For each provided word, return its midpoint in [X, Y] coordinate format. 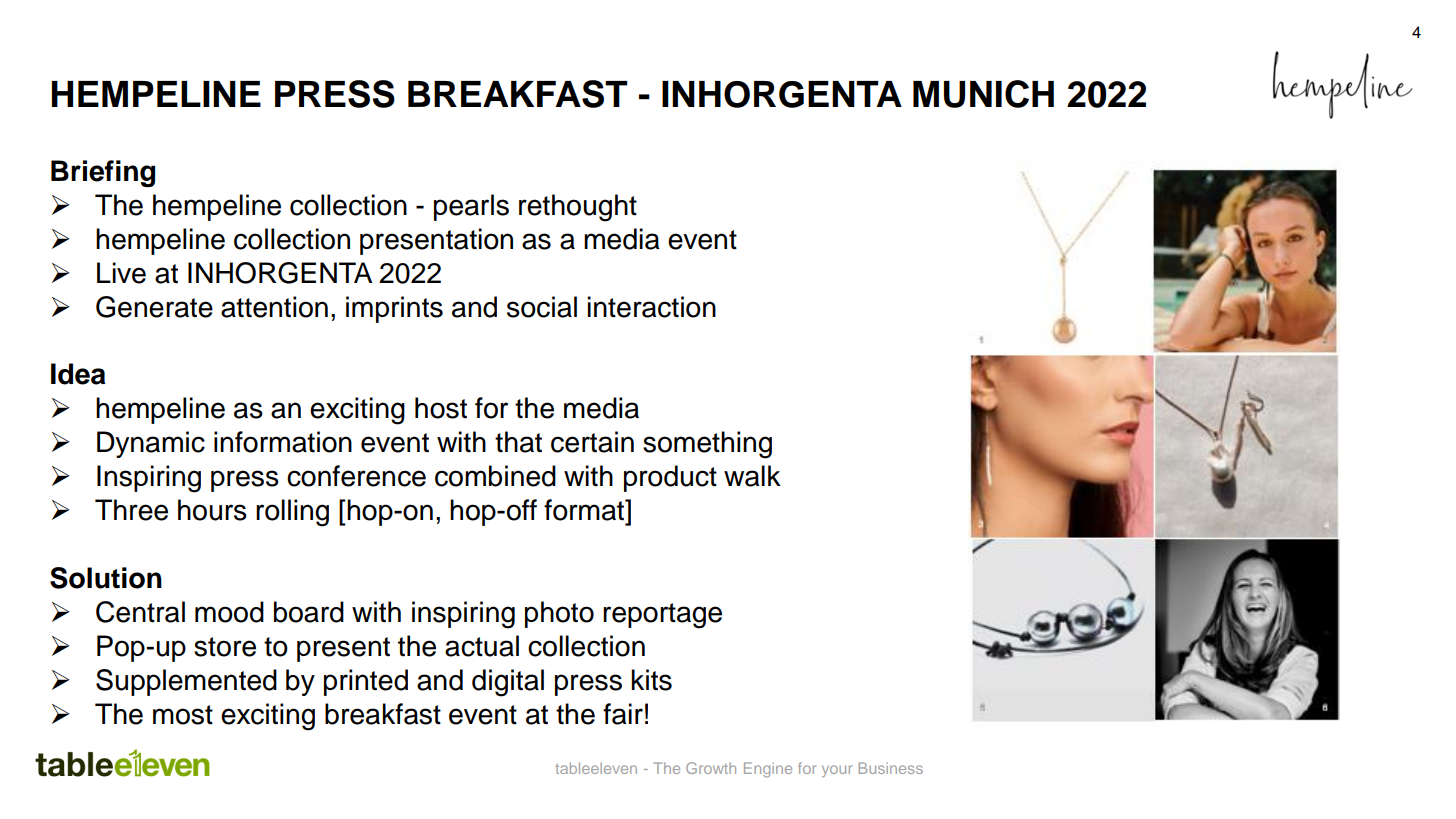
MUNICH [983, 94]
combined [495, 476]
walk [752, 476]
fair [623, 714]
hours [212, 510]
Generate [154, 307]
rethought [578, 208]
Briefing [103, 173]
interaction [651, 307]
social [542, 307]
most [183, 715]
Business [891, 768]
